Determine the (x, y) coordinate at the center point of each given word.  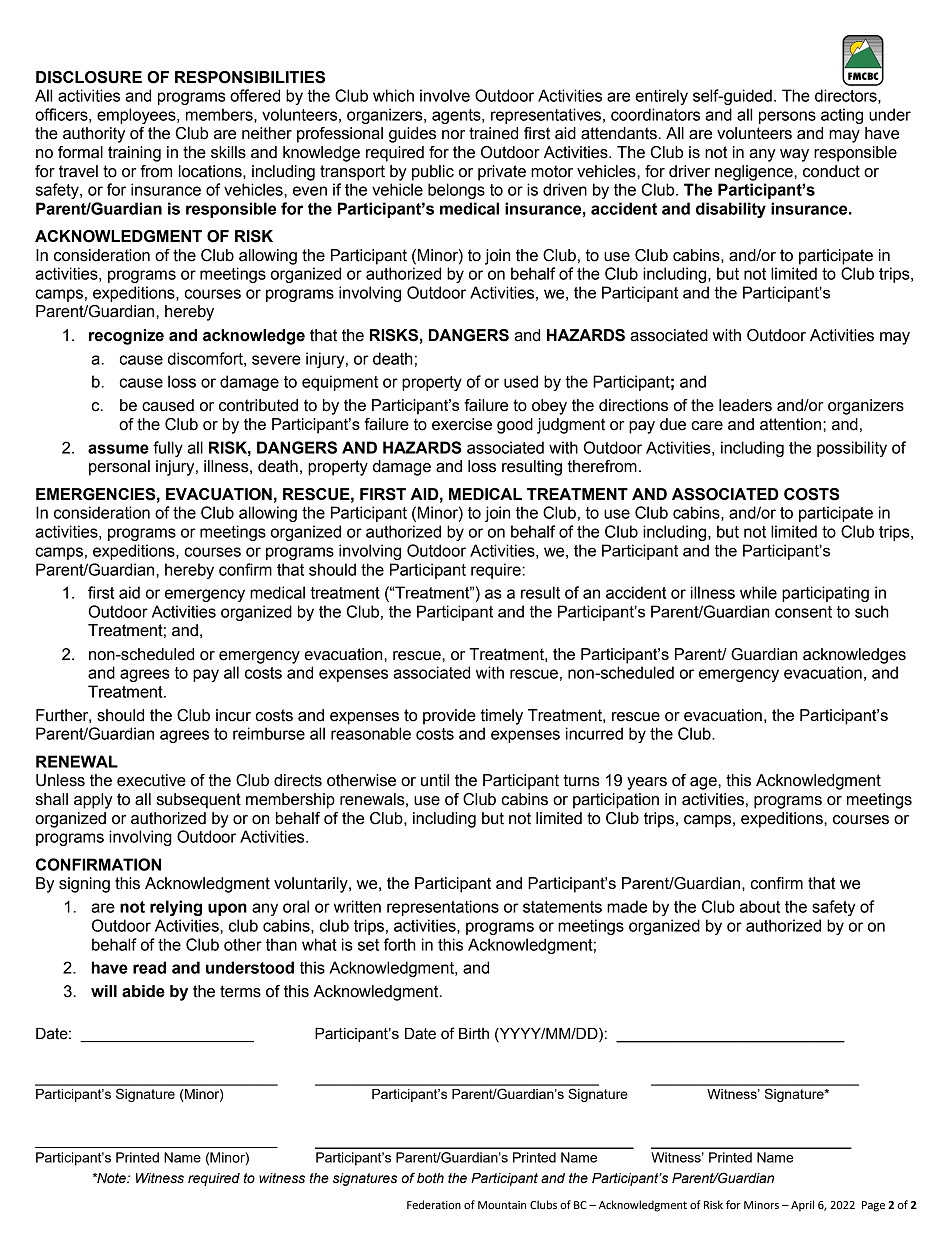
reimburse (269, 733)
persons (787, 117)
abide (143, 991)
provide (449, 717)
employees (137, 116)
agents (457, 116)
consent (803, 612)
